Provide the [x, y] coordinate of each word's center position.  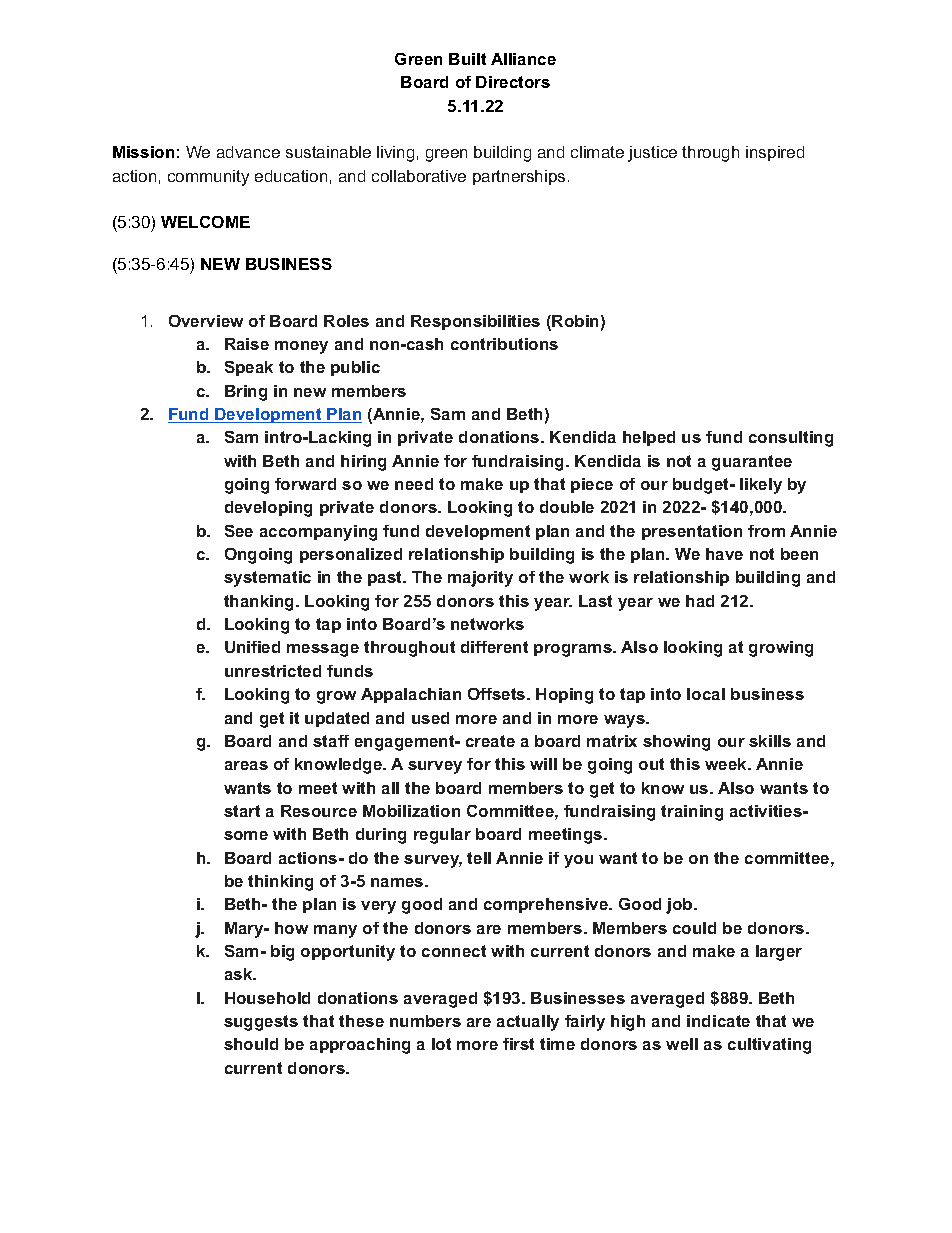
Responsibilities [475, 322]
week [727, 764]
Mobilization [411, 811]
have [724, 554]
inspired [775, 153]
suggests [261, 1023]
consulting [791, 439]
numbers [425, 1021]
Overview [206, 321]
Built [467, 59]
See [239, 531]
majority [480, 579]
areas [246, 765]
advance [248, 152]
